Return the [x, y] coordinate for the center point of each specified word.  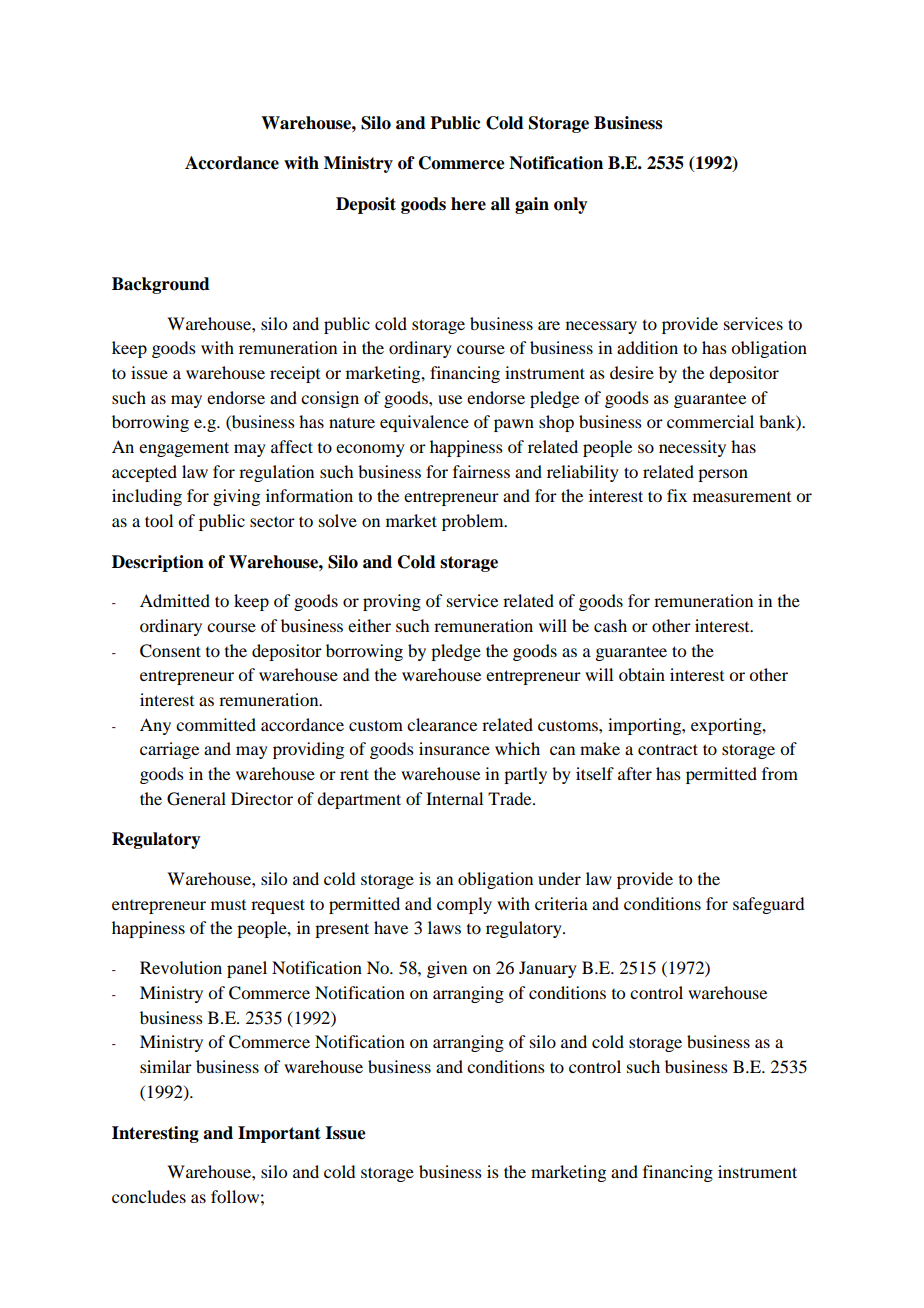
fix [677, 495]
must [228, 905]
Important [279, 1134]
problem [474, 522]
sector [272, 521]
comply [464, 905]
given [447, 969]
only [571, 205]
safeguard [768, 905]
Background [161, 285]
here [468, 204]
